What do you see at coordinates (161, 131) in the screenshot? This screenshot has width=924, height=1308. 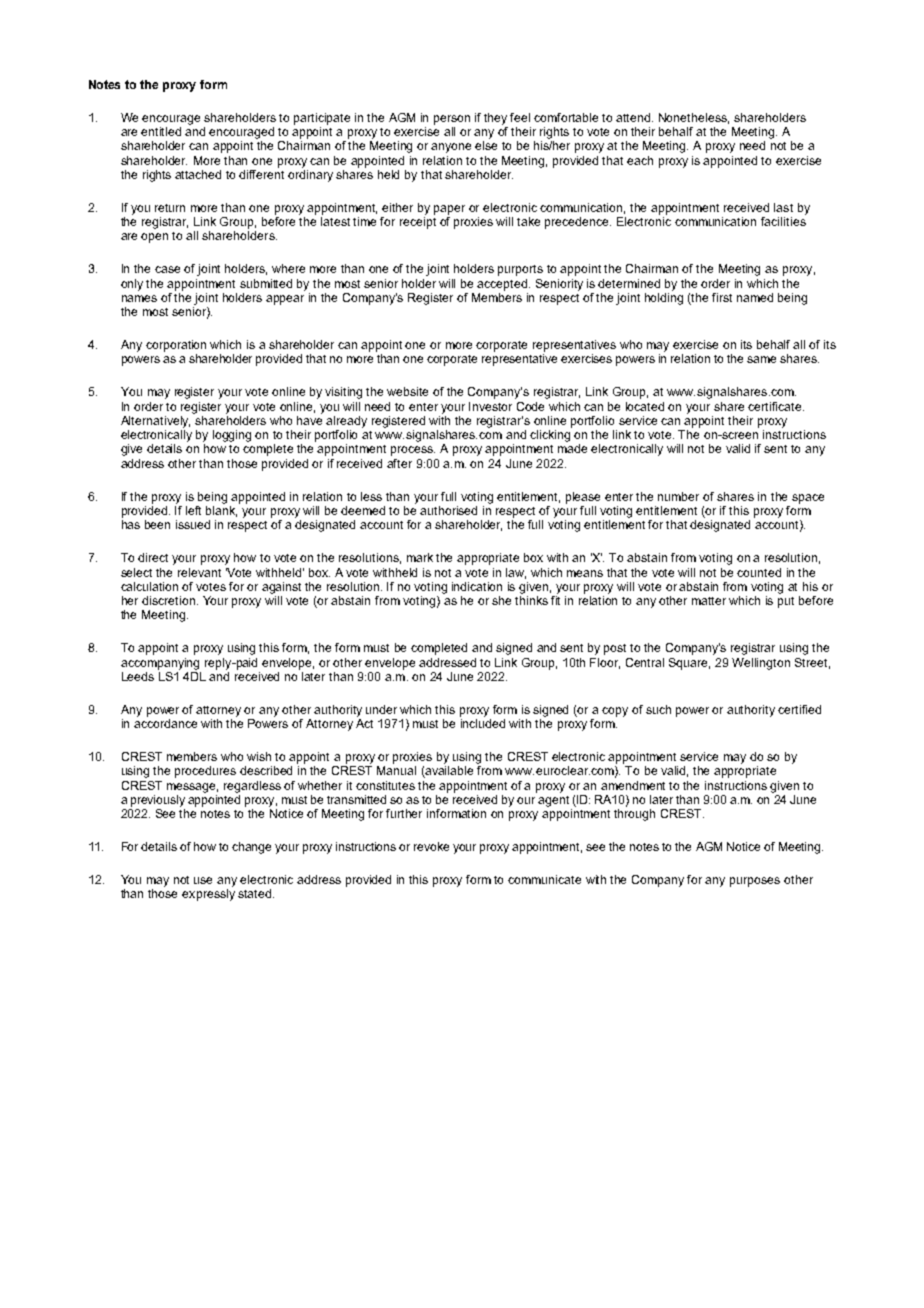 I see `entitled` at bounding box center [161, 131].
